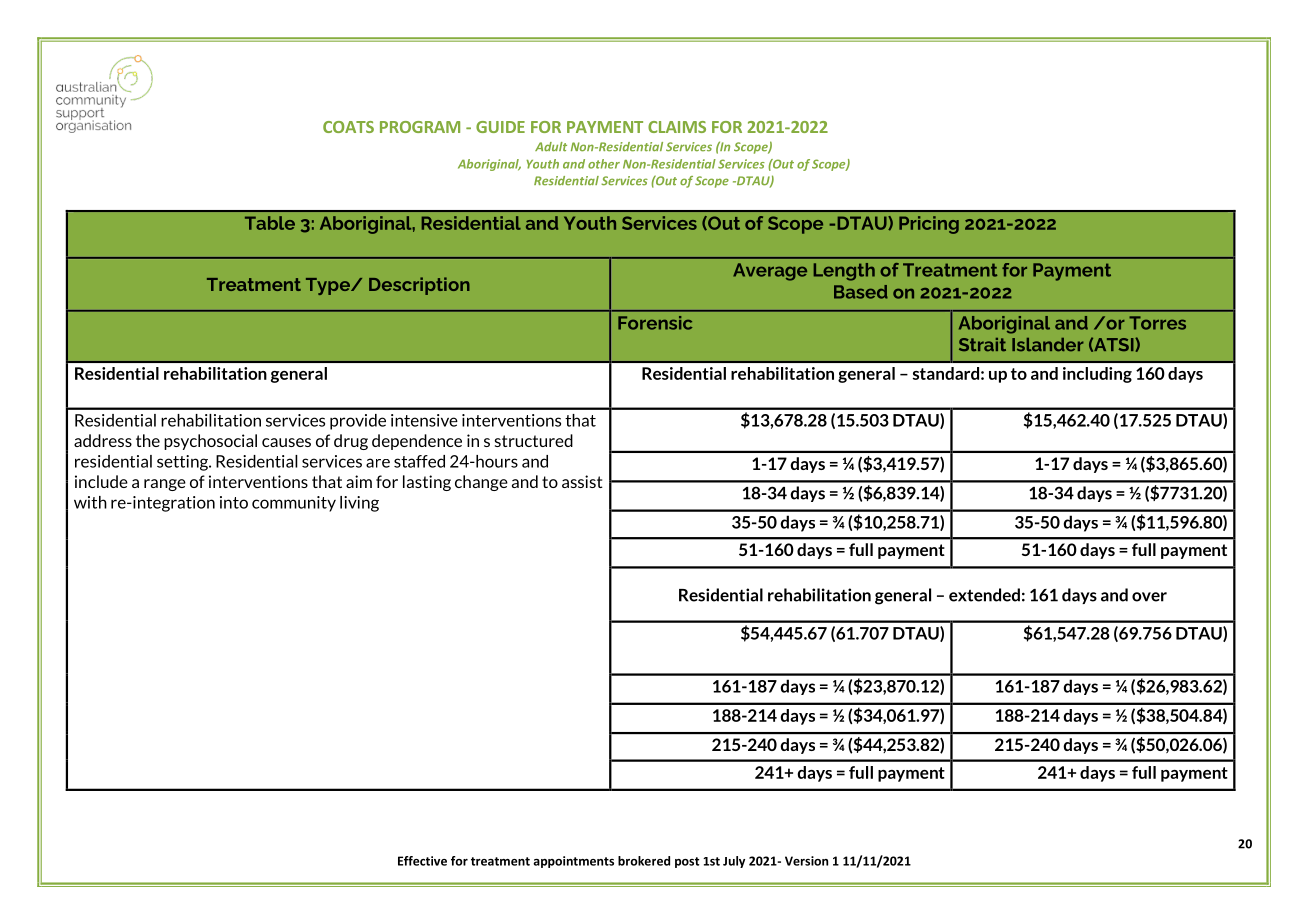 This document has height=924, width=1308. What do you see at coordinates (582, 481) in the document?
I see `assist` at bounding box center [582, 481].
